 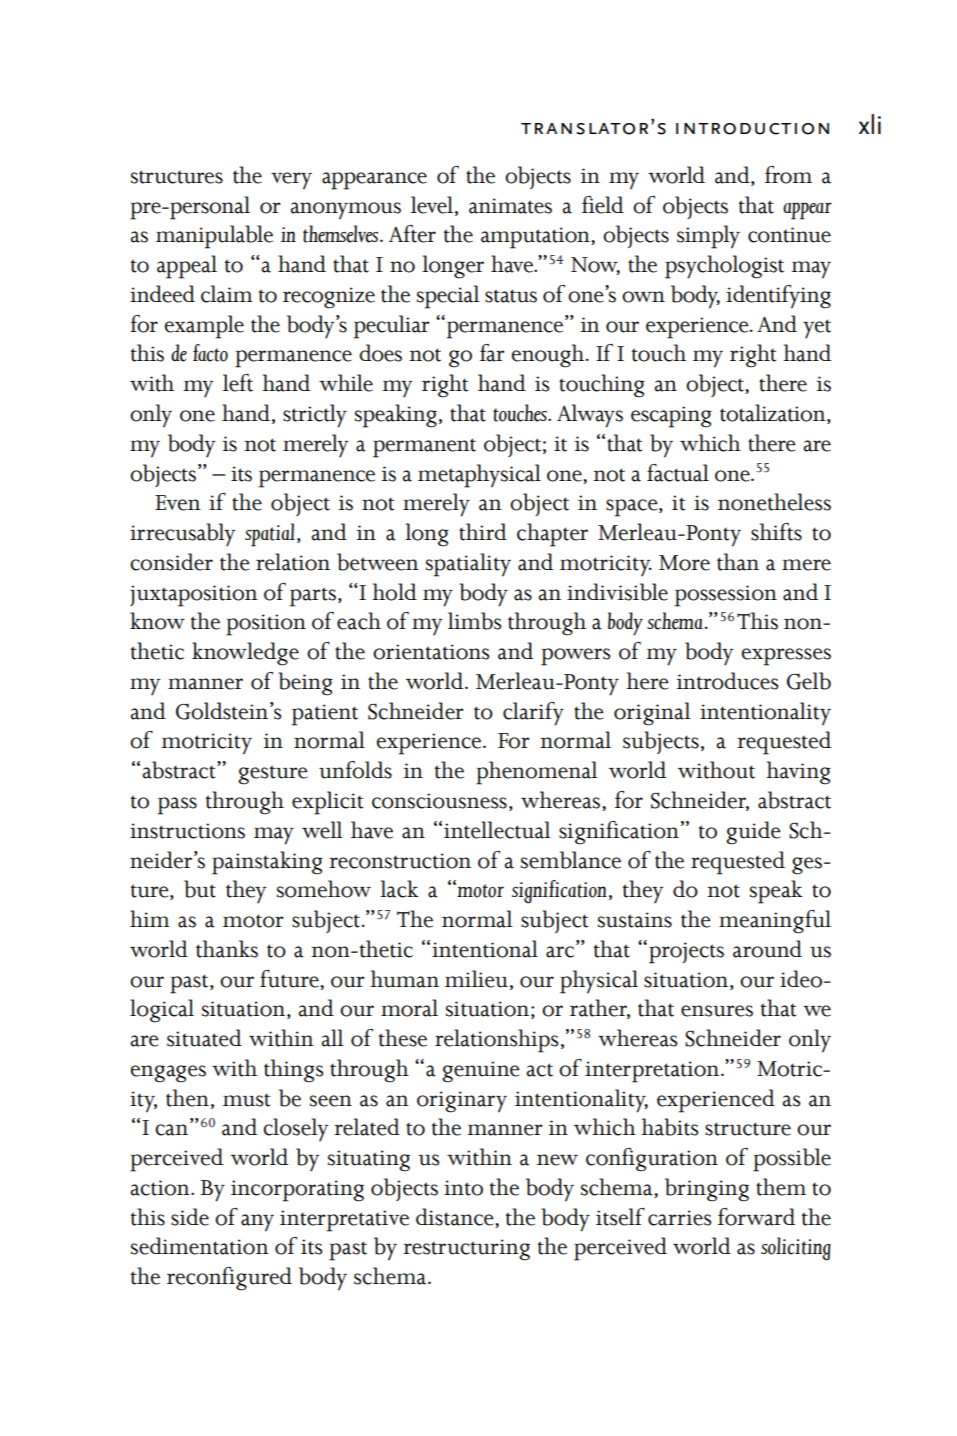 What do you see at coordinates (510, 206) in the screenshot?
I see `animates` at bounding box center [510, 206].
